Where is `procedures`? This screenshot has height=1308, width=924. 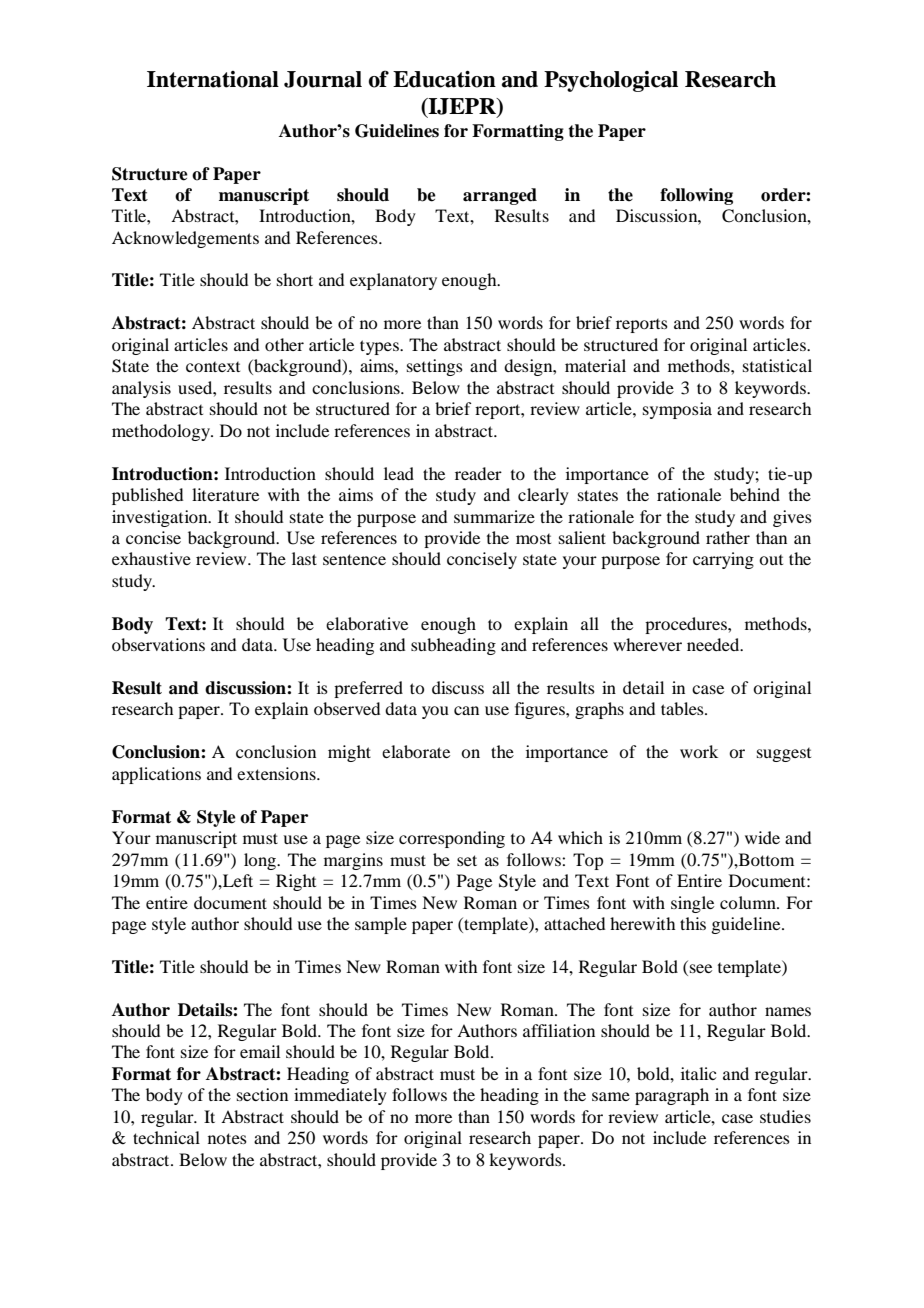 procedures is located at coordinates (687, 625).
